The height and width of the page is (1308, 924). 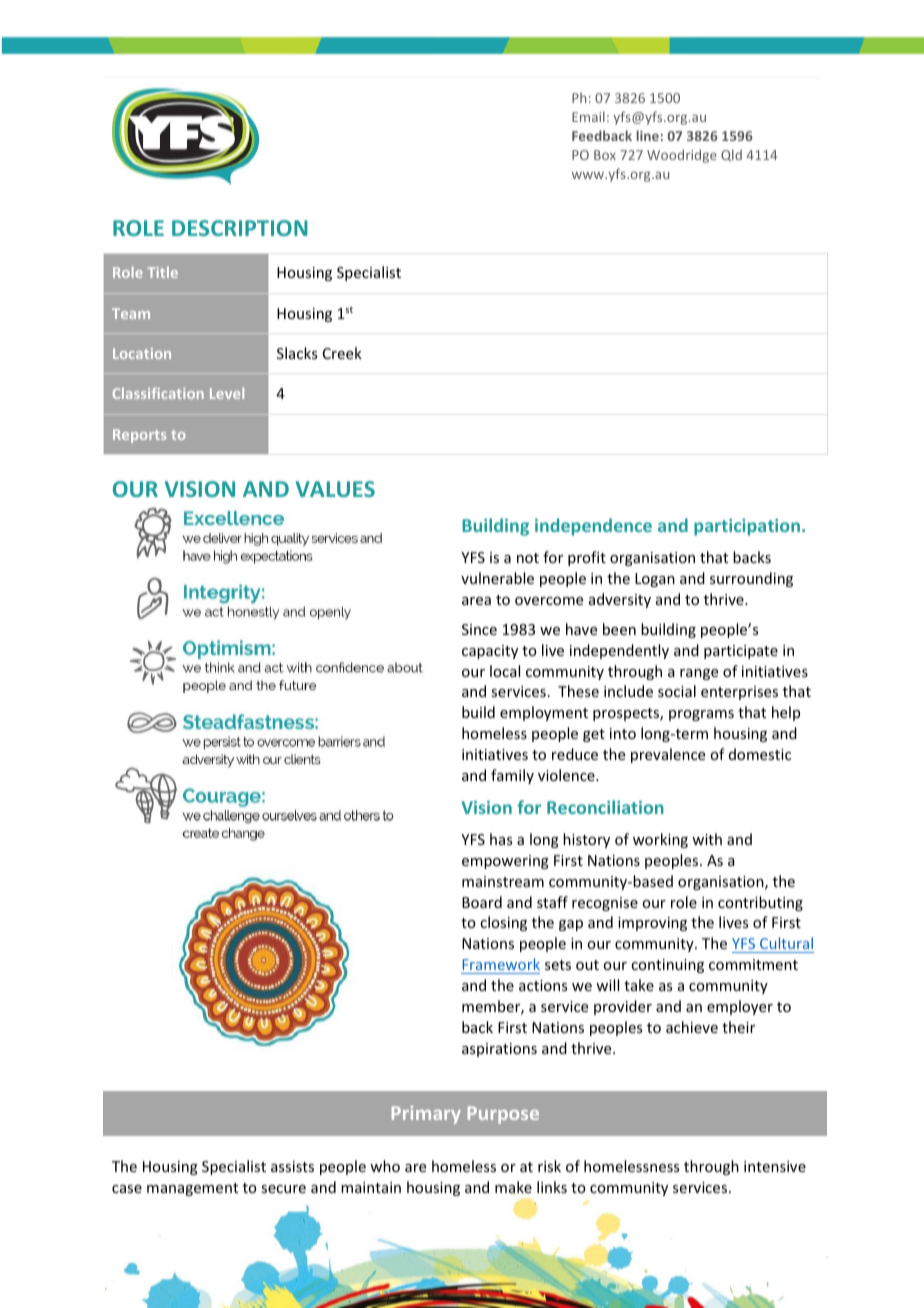 What do you see at coordinates (227, 393) in the page?
I see `Level` at bounding box center [227, 393].
